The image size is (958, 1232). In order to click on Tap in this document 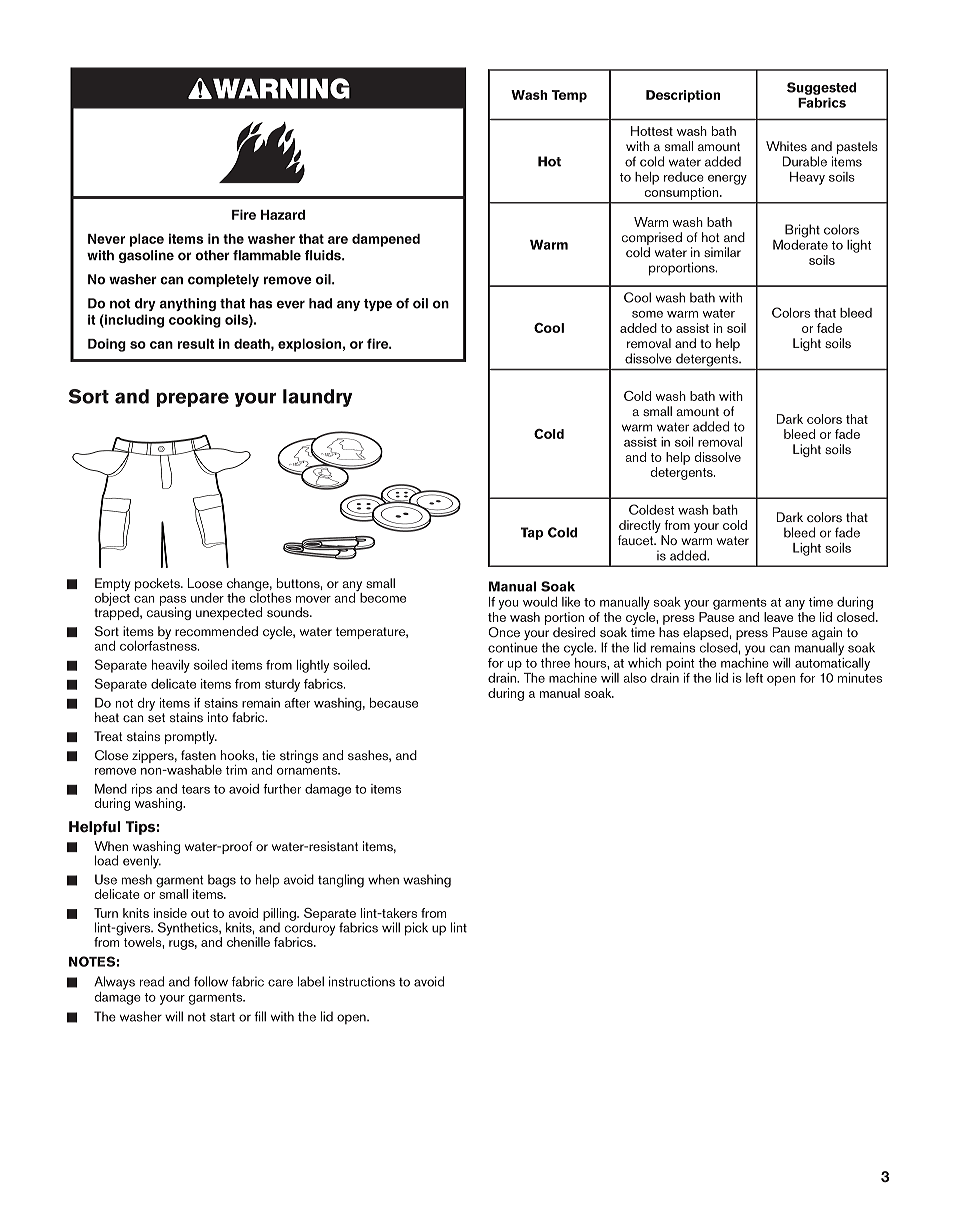, I will do `click(532, 533)`.
